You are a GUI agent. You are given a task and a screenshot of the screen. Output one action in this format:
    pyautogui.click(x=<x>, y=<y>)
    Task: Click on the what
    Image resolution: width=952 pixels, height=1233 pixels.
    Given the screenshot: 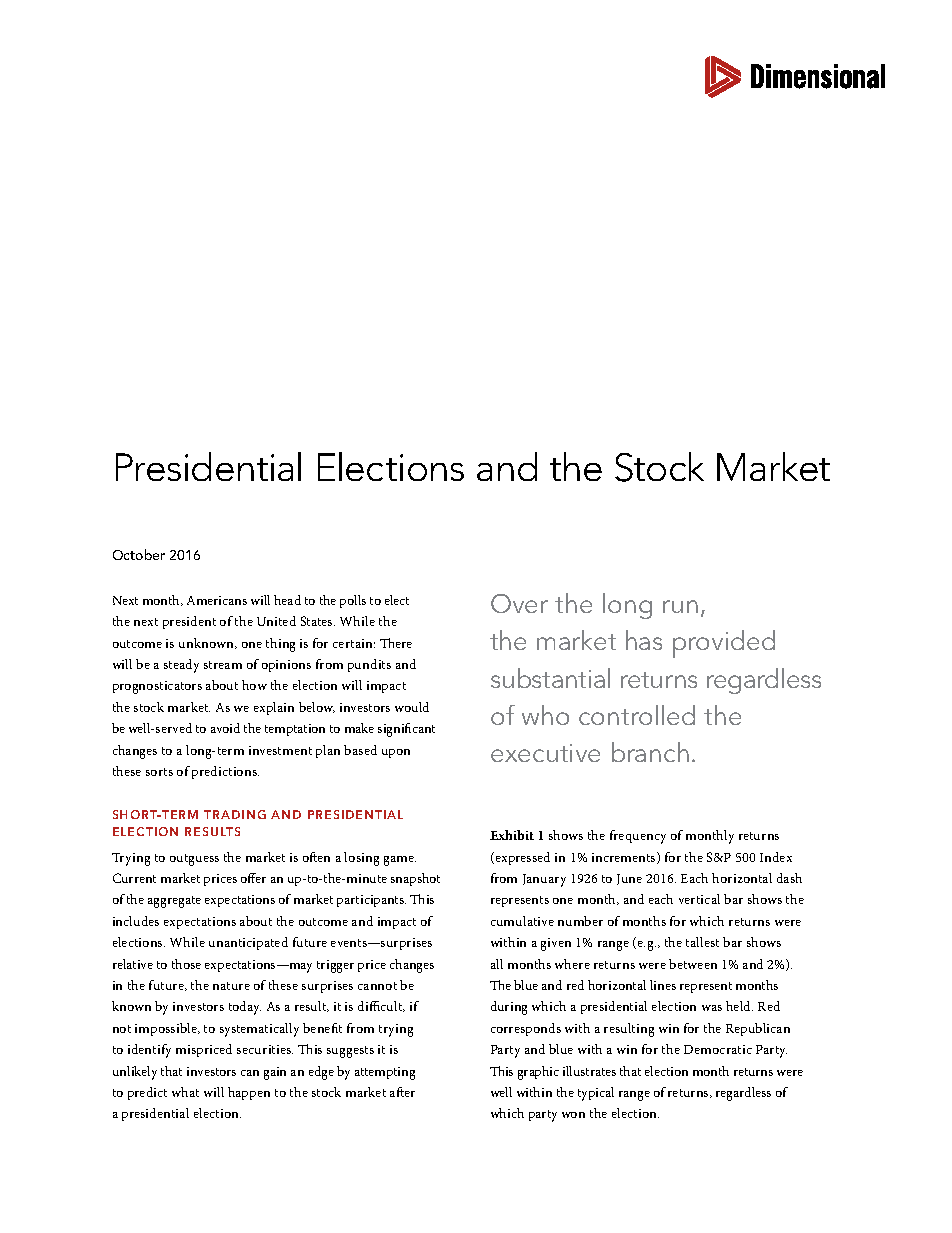 What is the action you would take?
    pyautogui.click(x=185, y=1092)
